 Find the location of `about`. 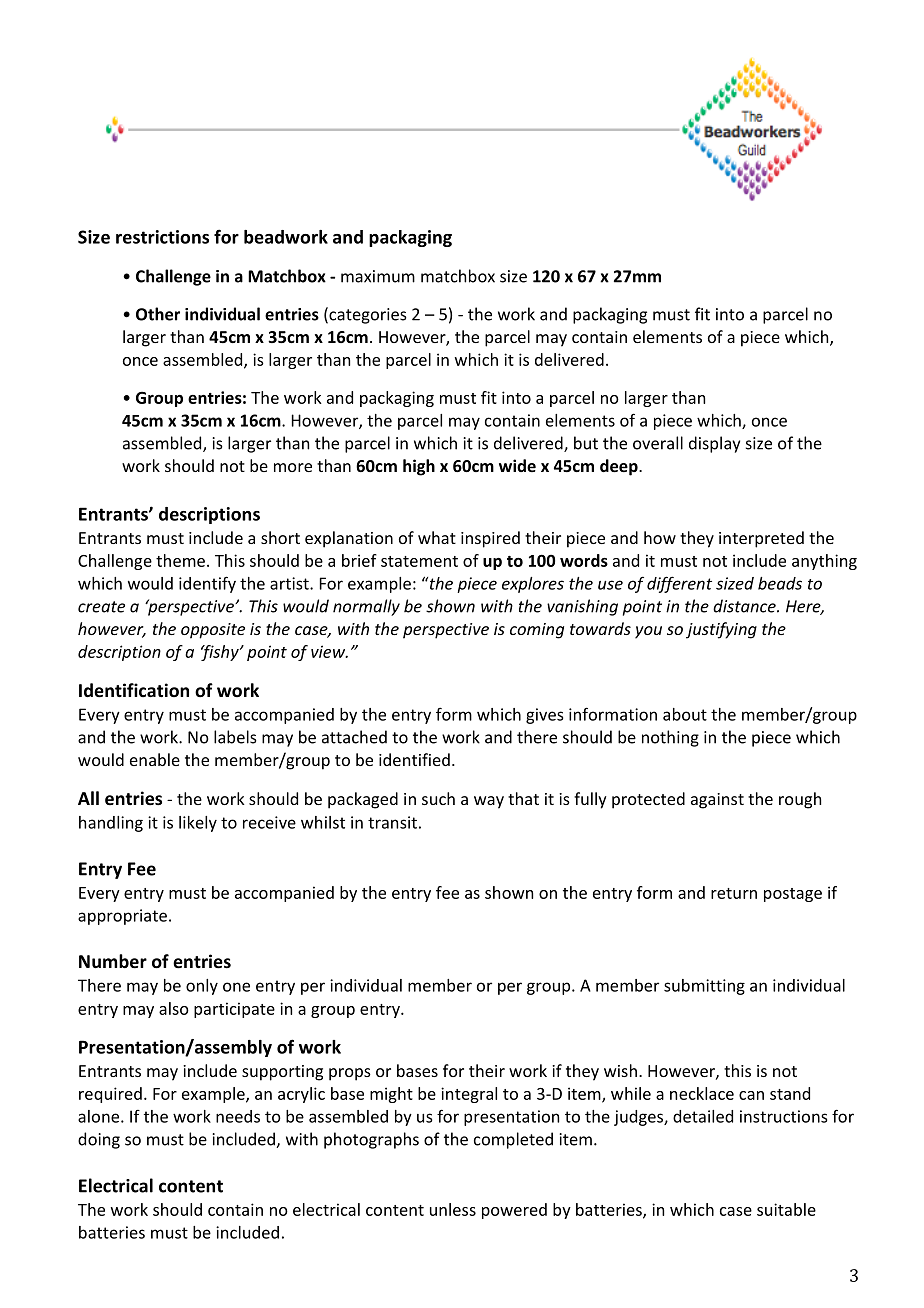

about is located at coordinates (685, 714).
